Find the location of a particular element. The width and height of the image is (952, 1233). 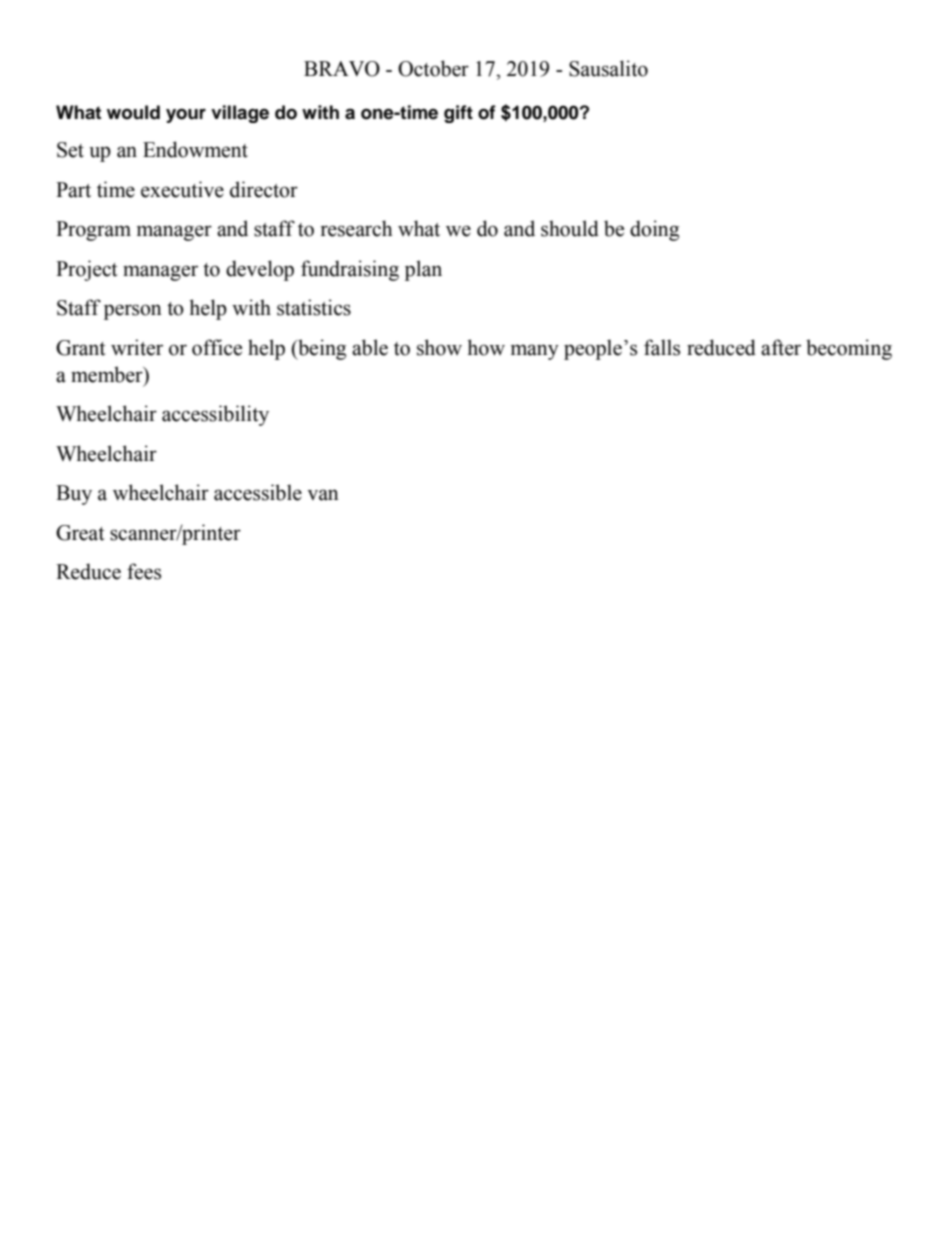

becoming is located at coordinates (849, 349).
